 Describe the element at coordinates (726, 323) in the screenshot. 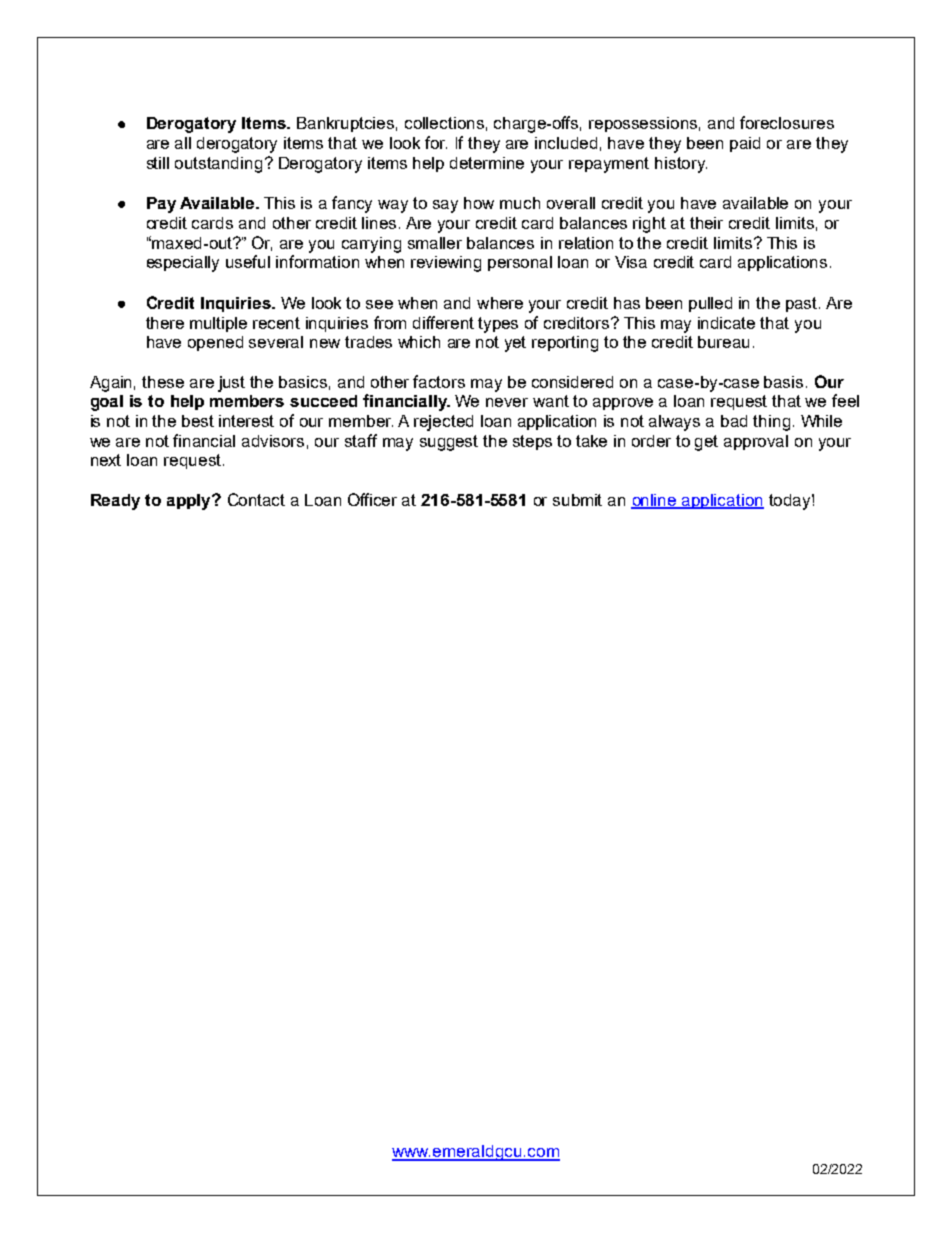

I see `indicate` at that location.
